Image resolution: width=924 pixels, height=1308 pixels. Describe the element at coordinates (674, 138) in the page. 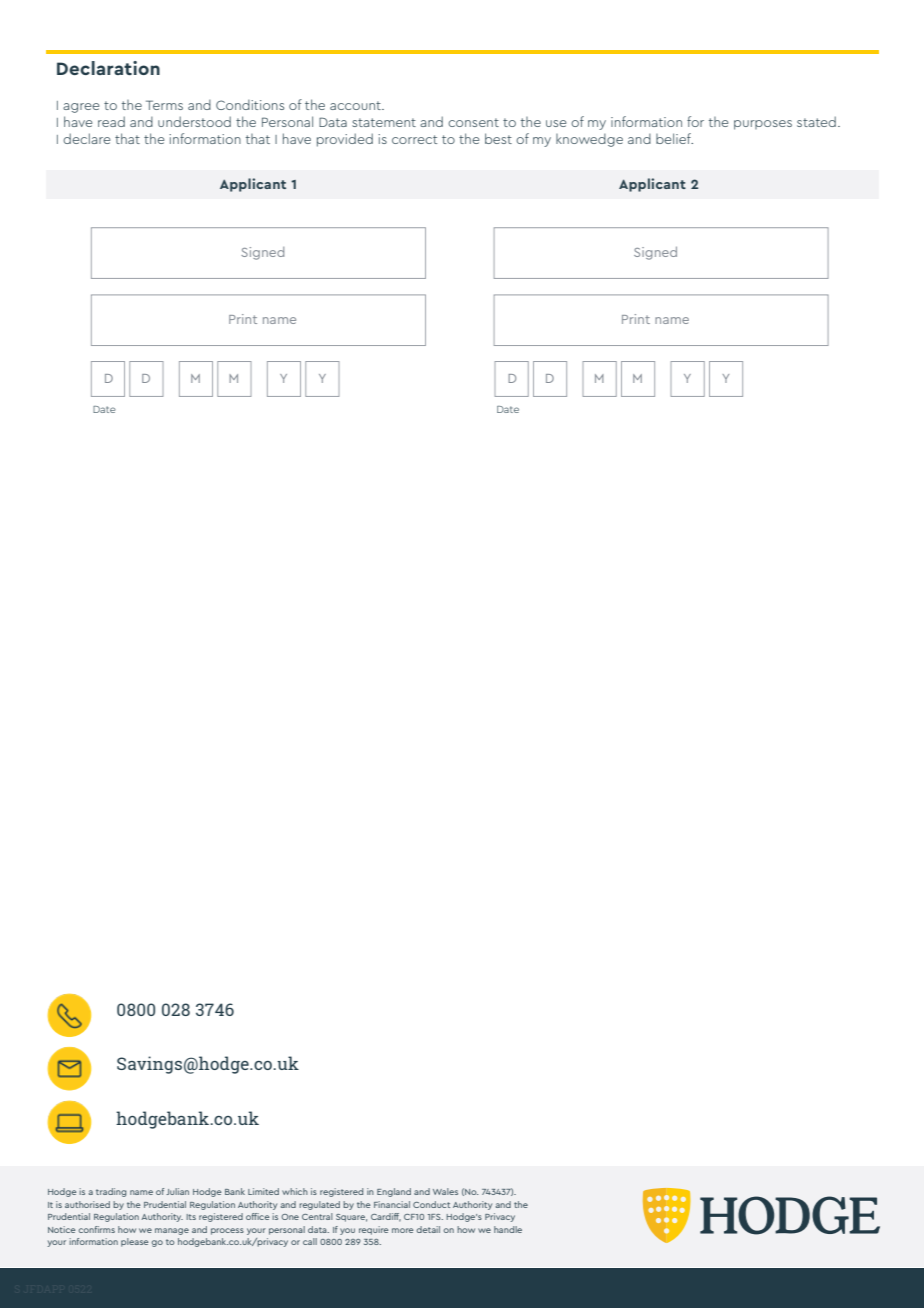

I see `belief` at that location.
